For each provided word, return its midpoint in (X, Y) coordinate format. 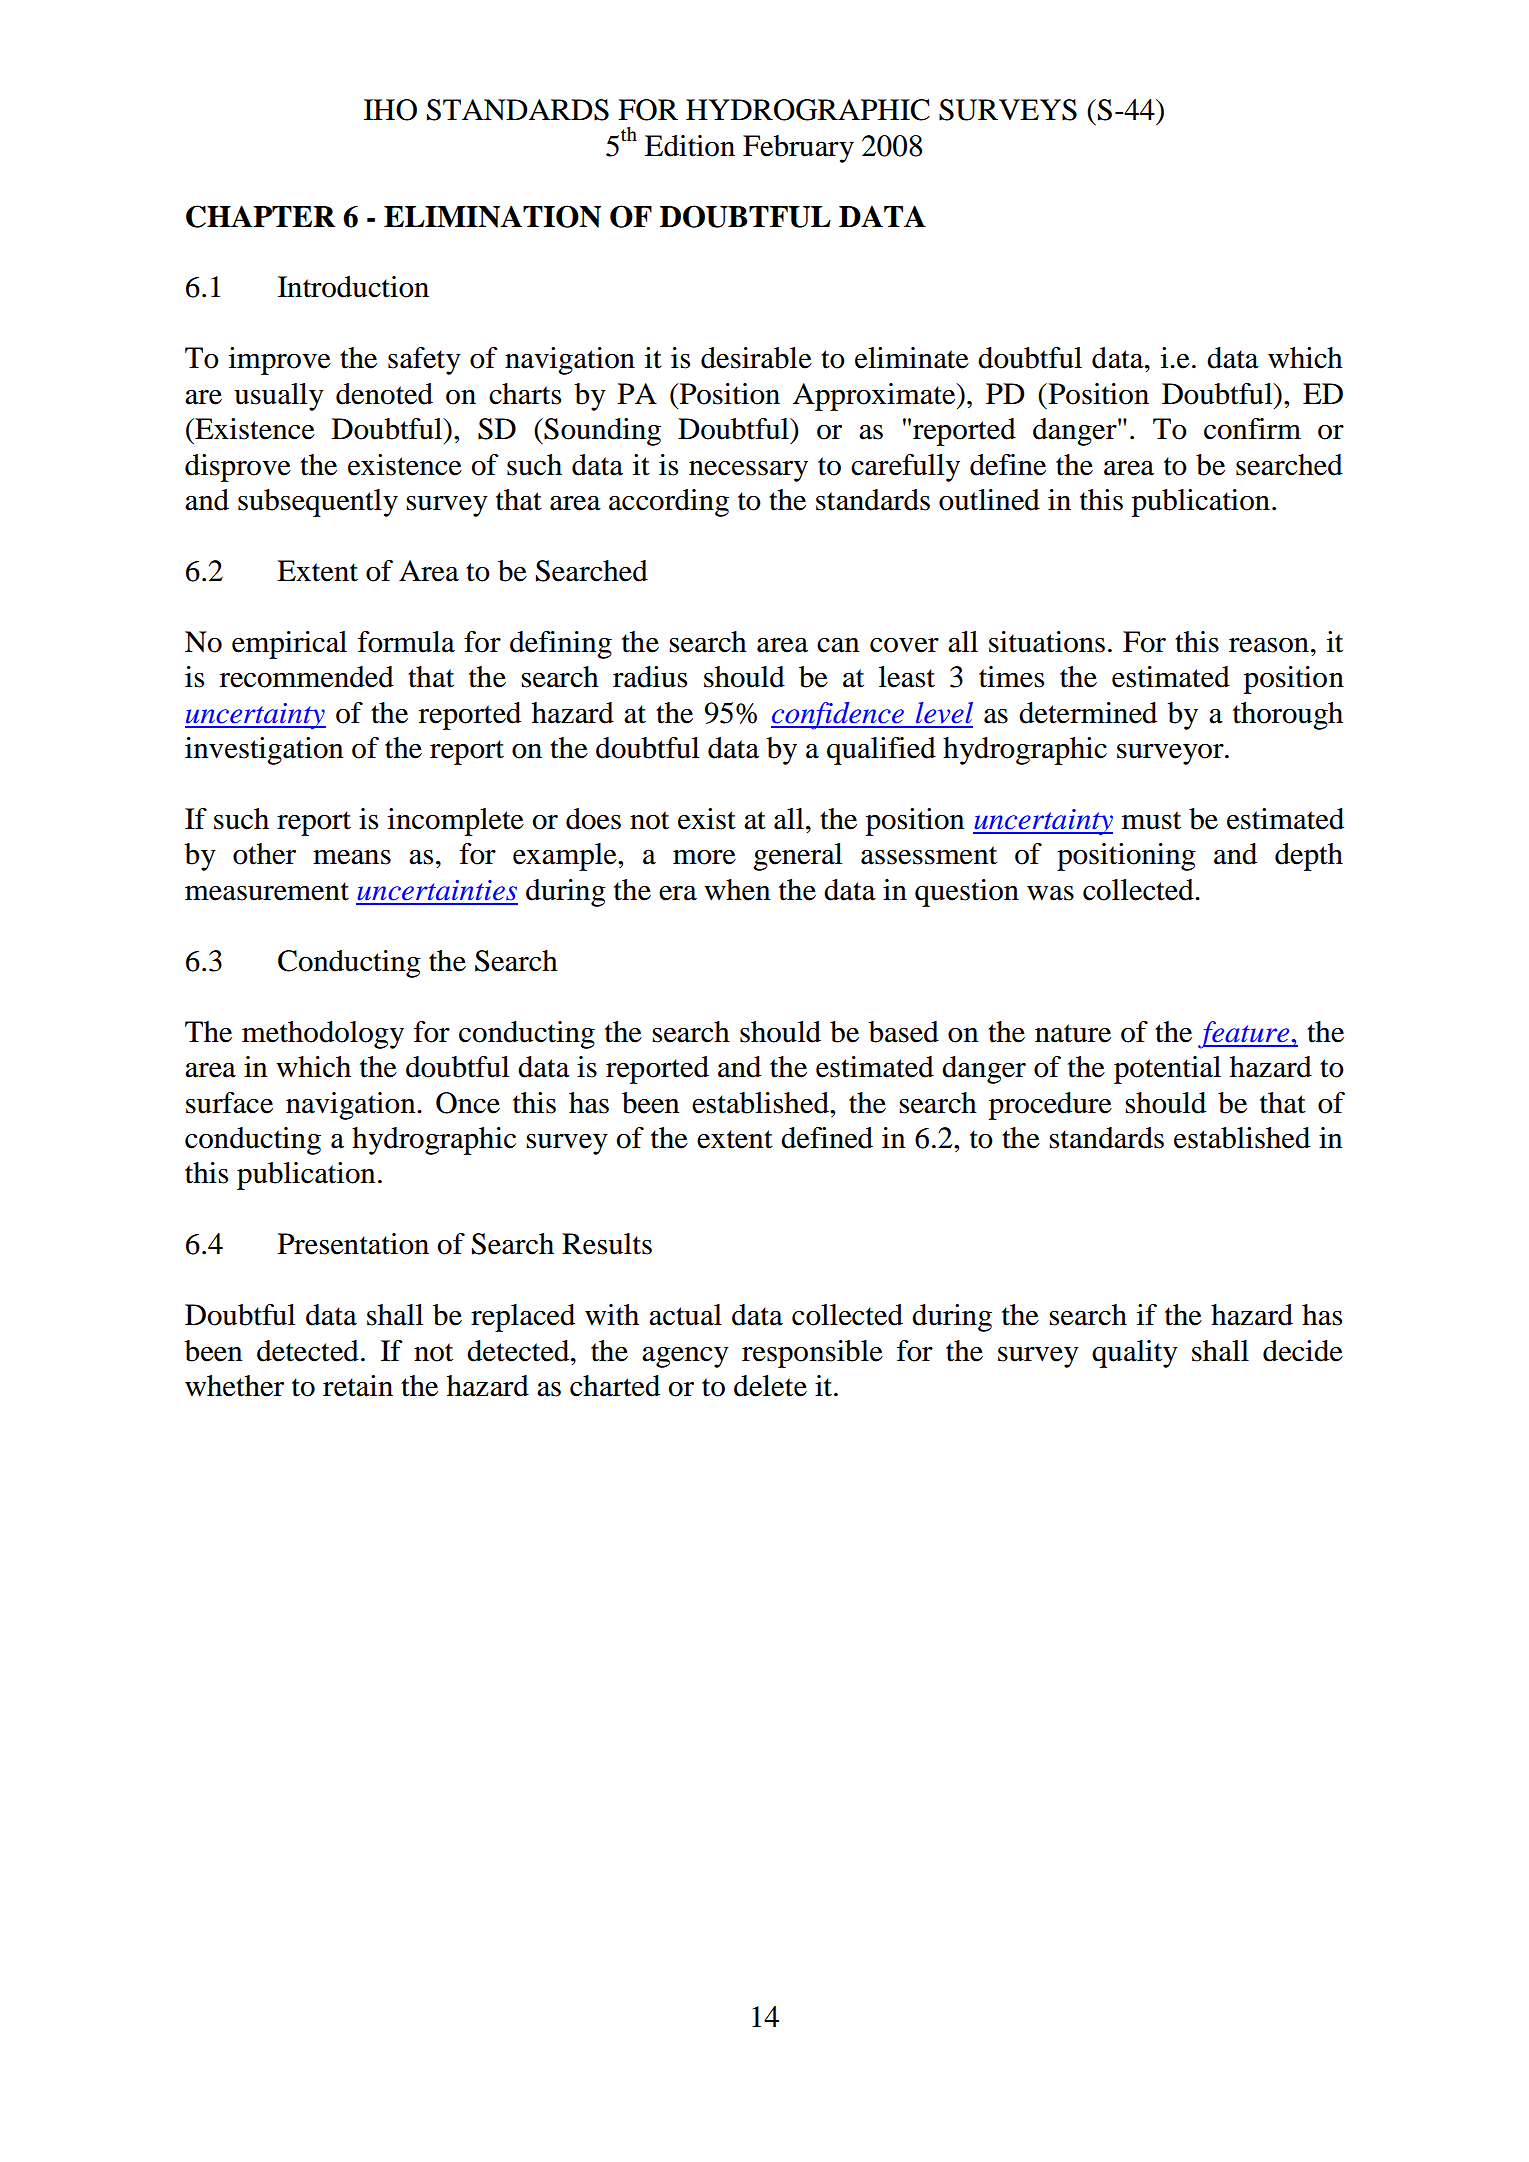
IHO (390, 110)
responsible (812, 1354)
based (904, 1032)
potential (1167, 1070)
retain (358, 1386)
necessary (748, 471)
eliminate (912, 358)
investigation (264, 751)
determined (1088, 713)
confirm (1252, 429)
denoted (384, 394)
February (798, 149)
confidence (838, 716)
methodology (323, 1035)
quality (1135, 1354)
